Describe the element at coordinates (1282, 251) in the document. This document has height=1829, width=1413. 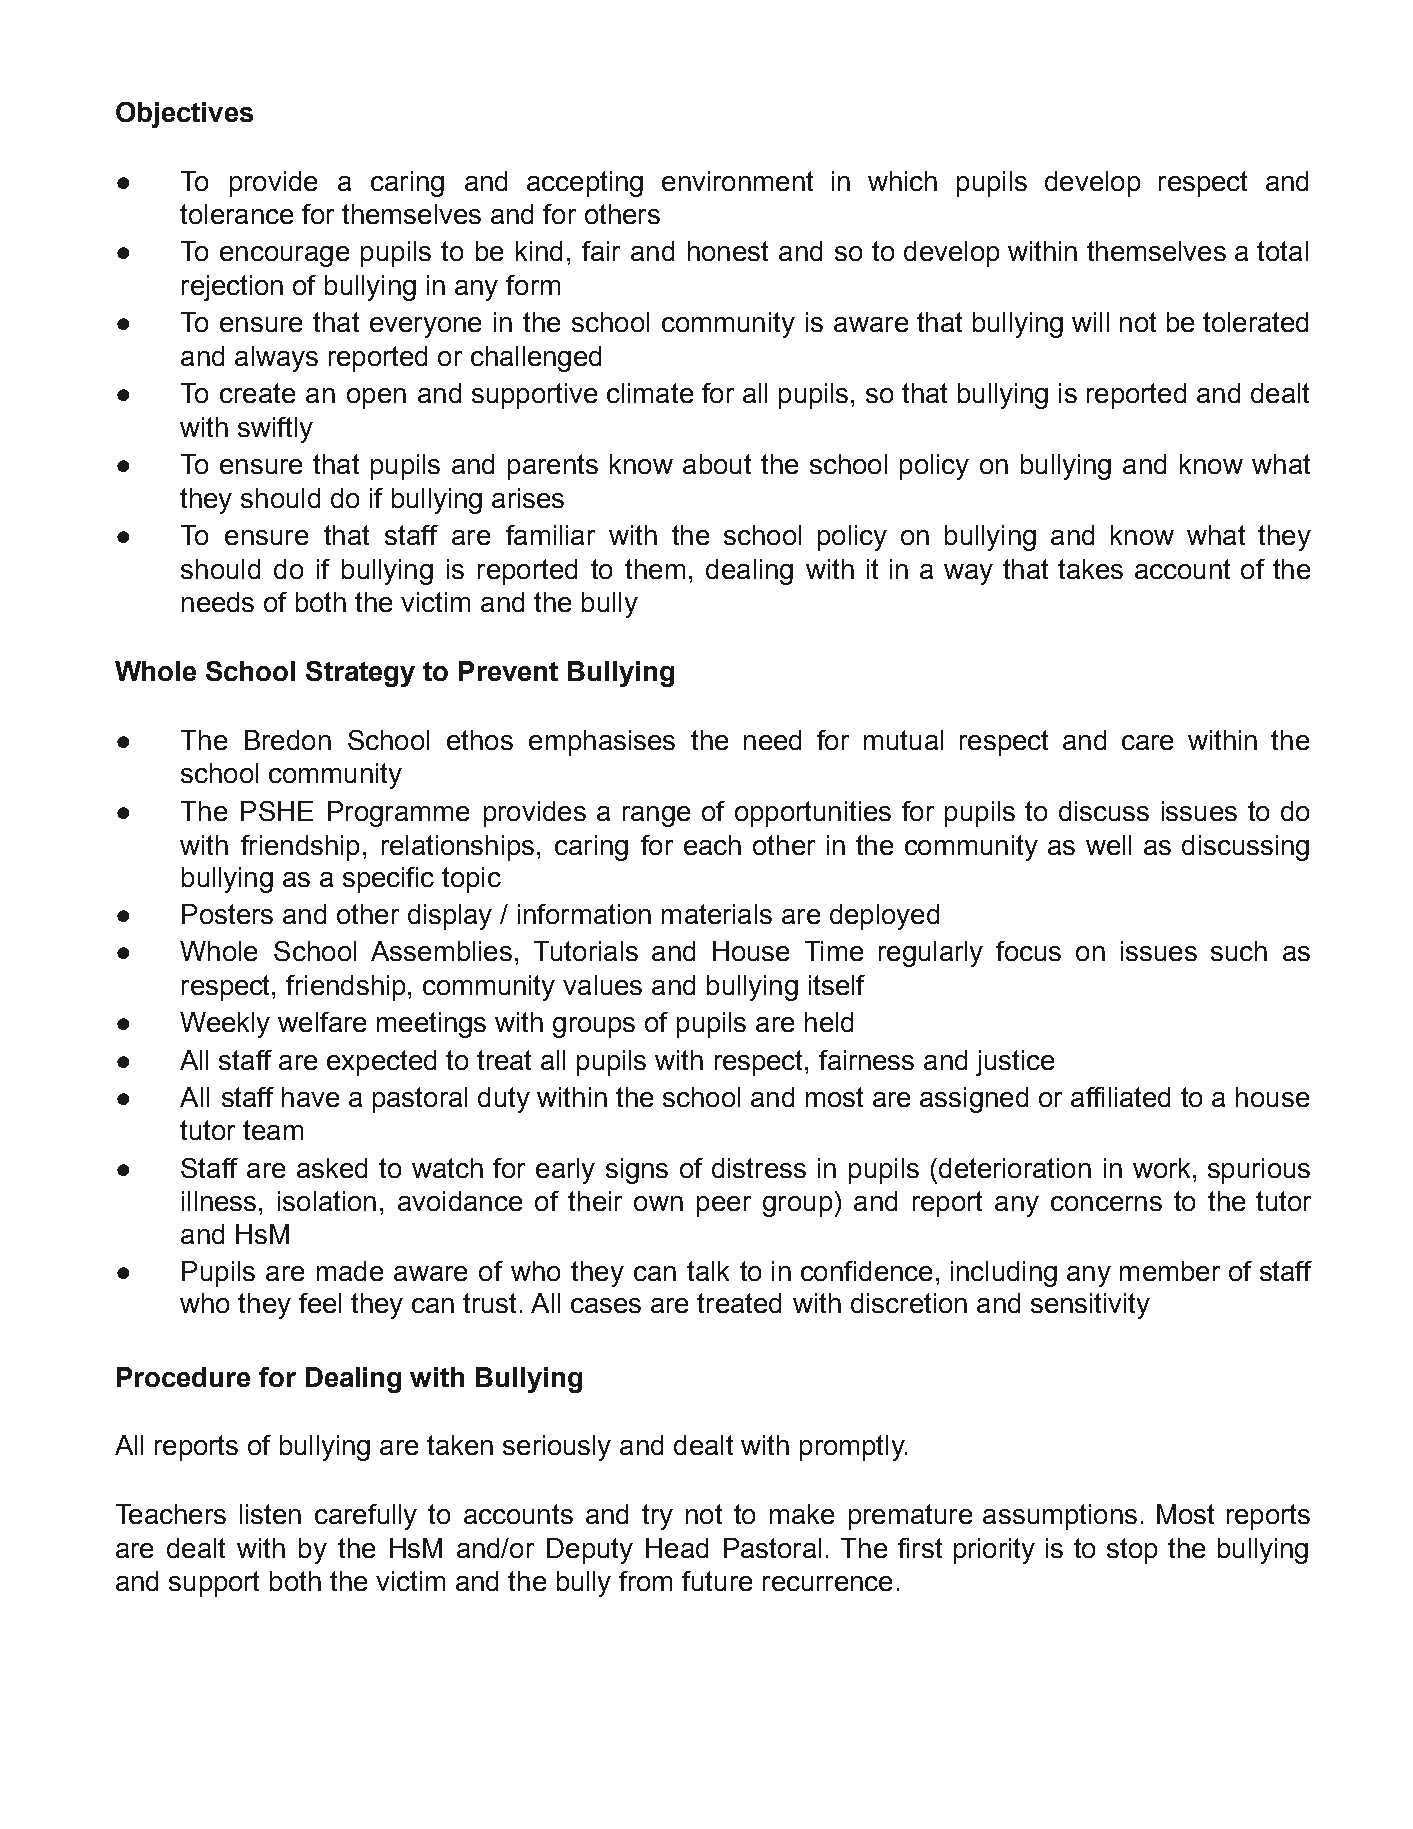
I see `total` at that location.
